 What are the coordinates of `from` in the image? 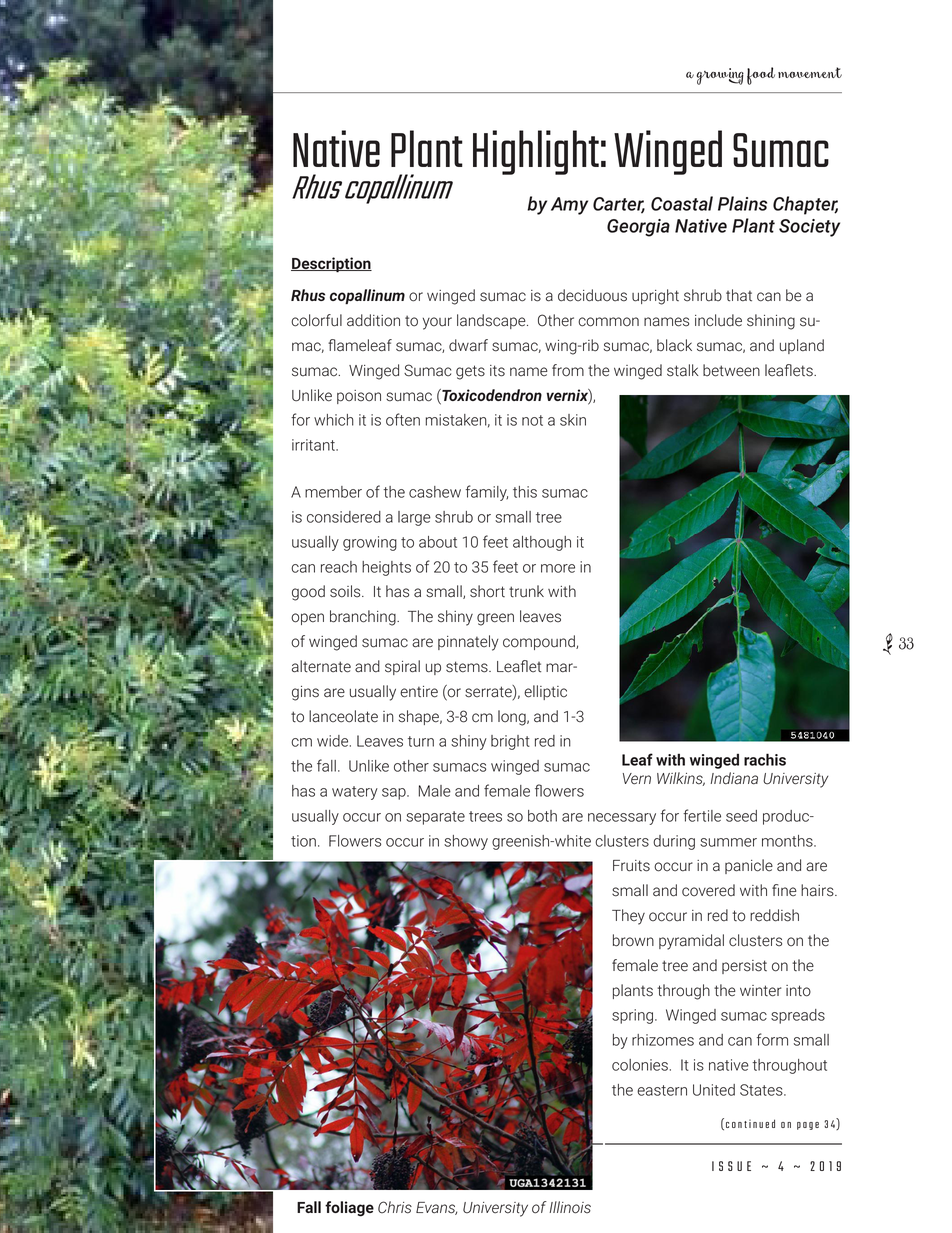 It's located at (568, 370).
